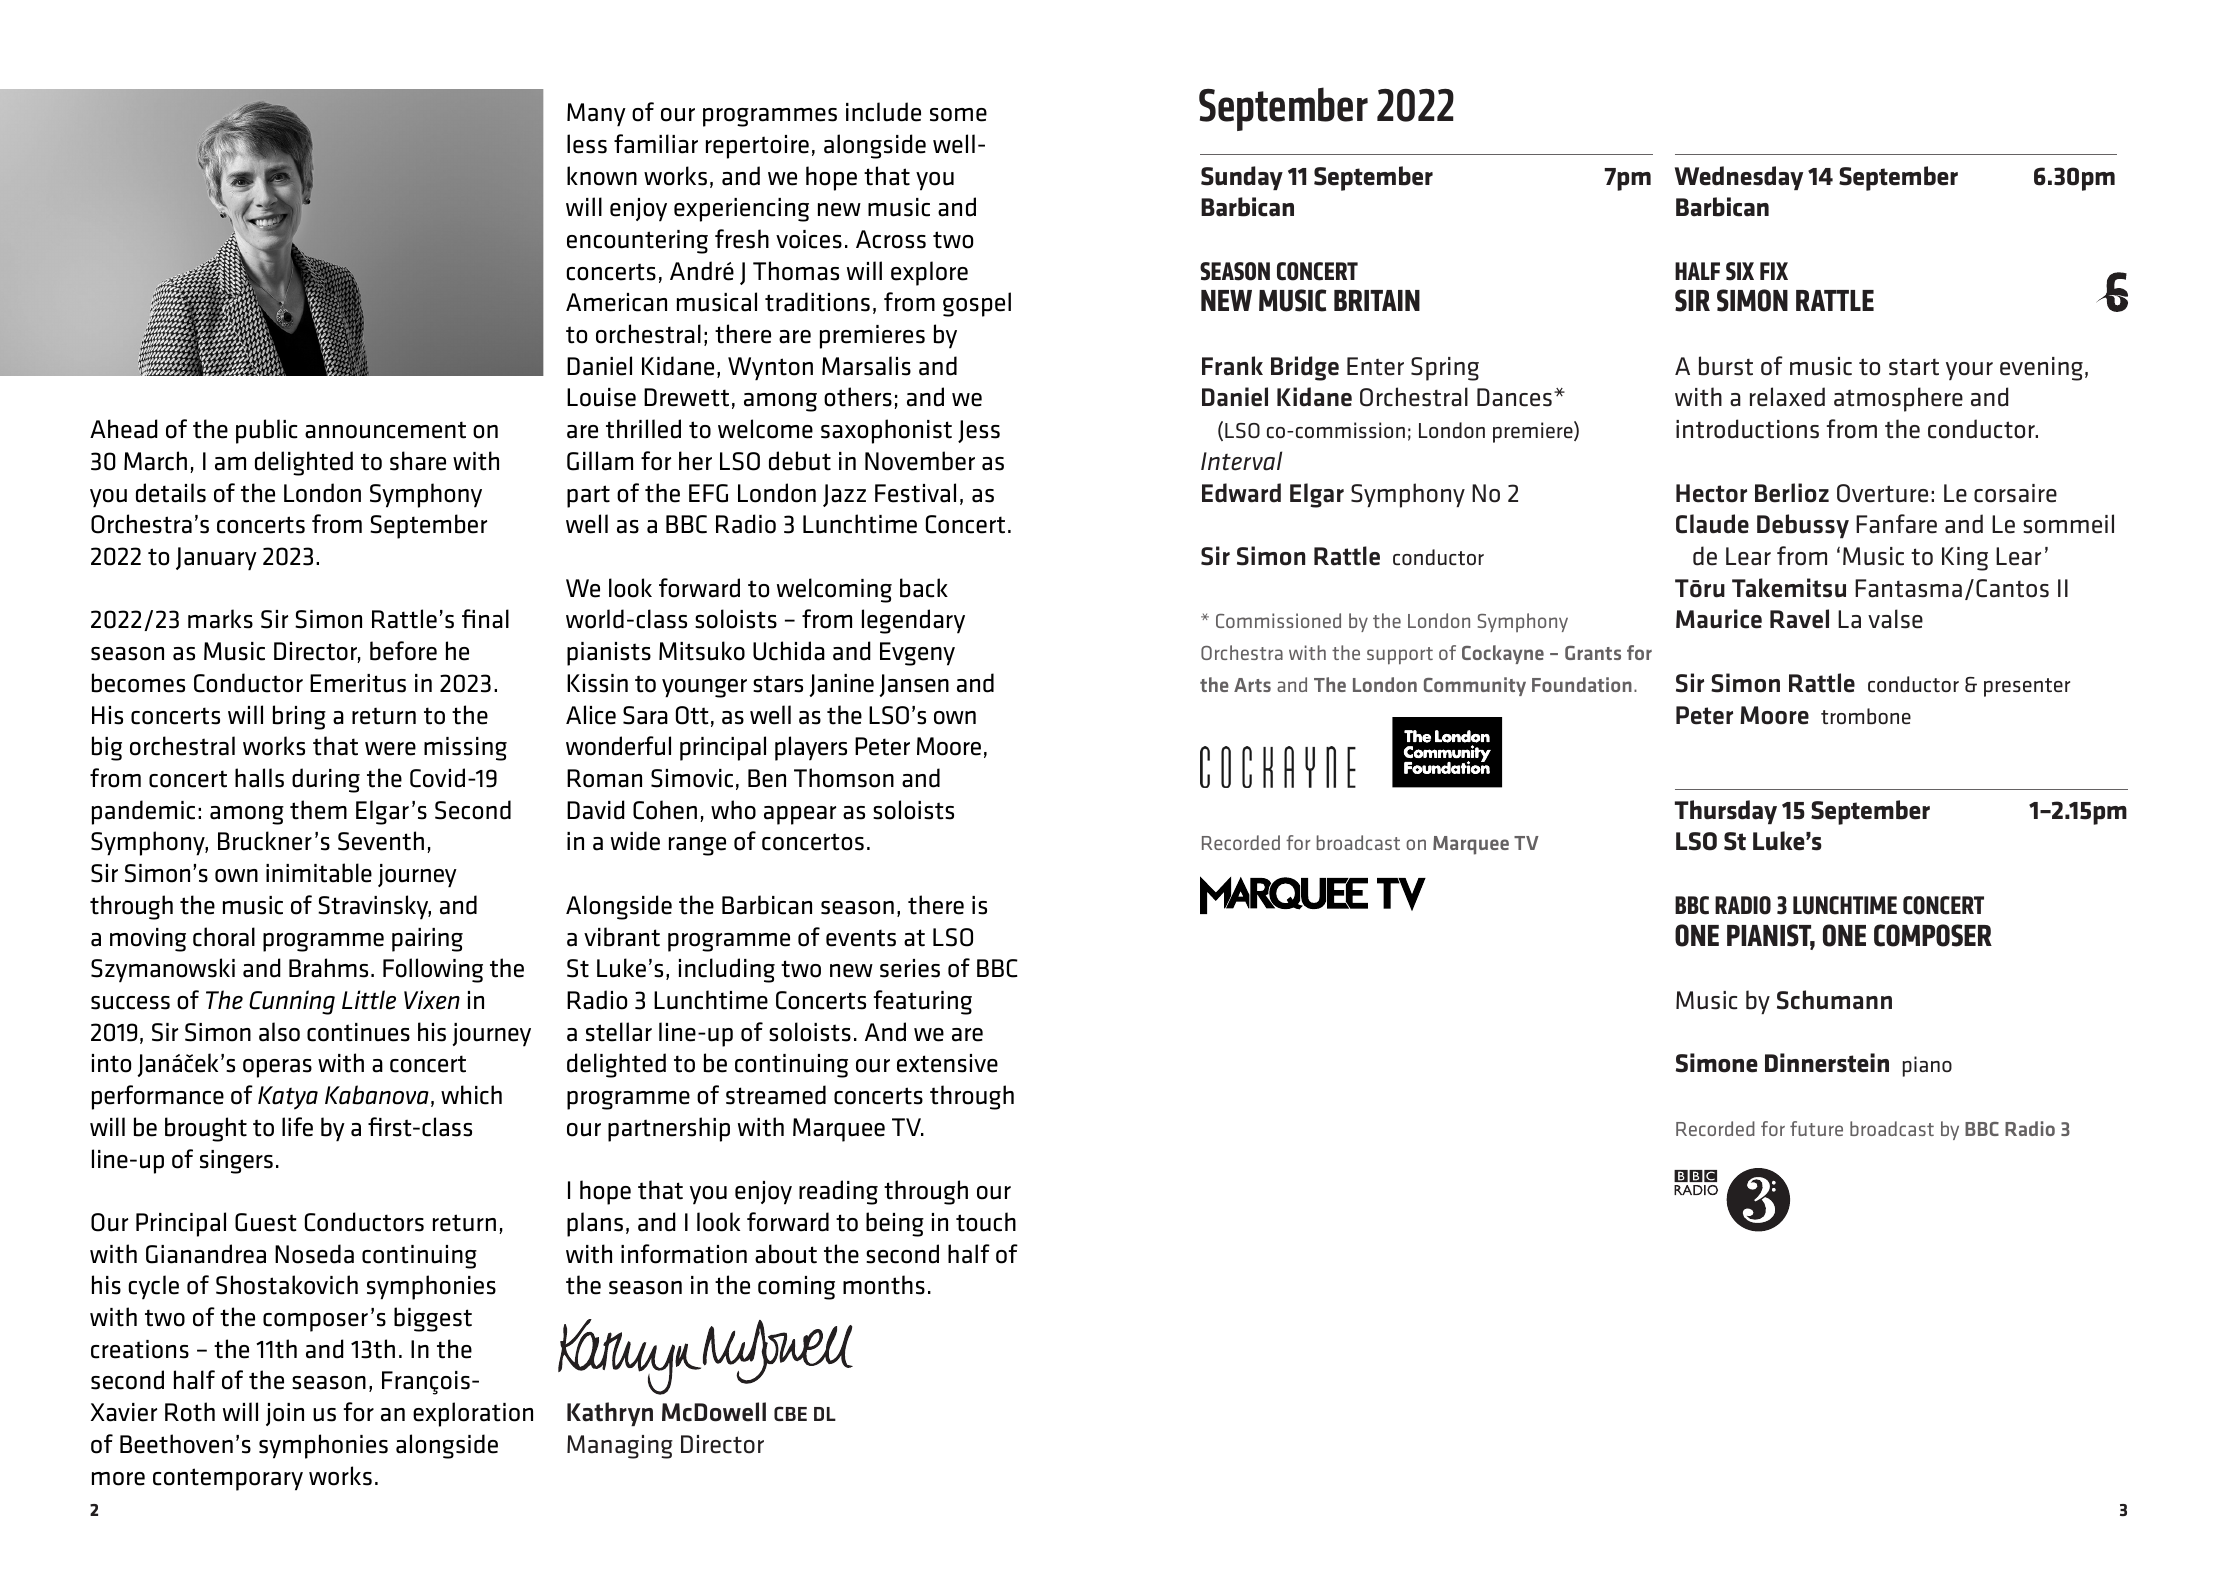  I want to click on join, so click(285, 1414).
